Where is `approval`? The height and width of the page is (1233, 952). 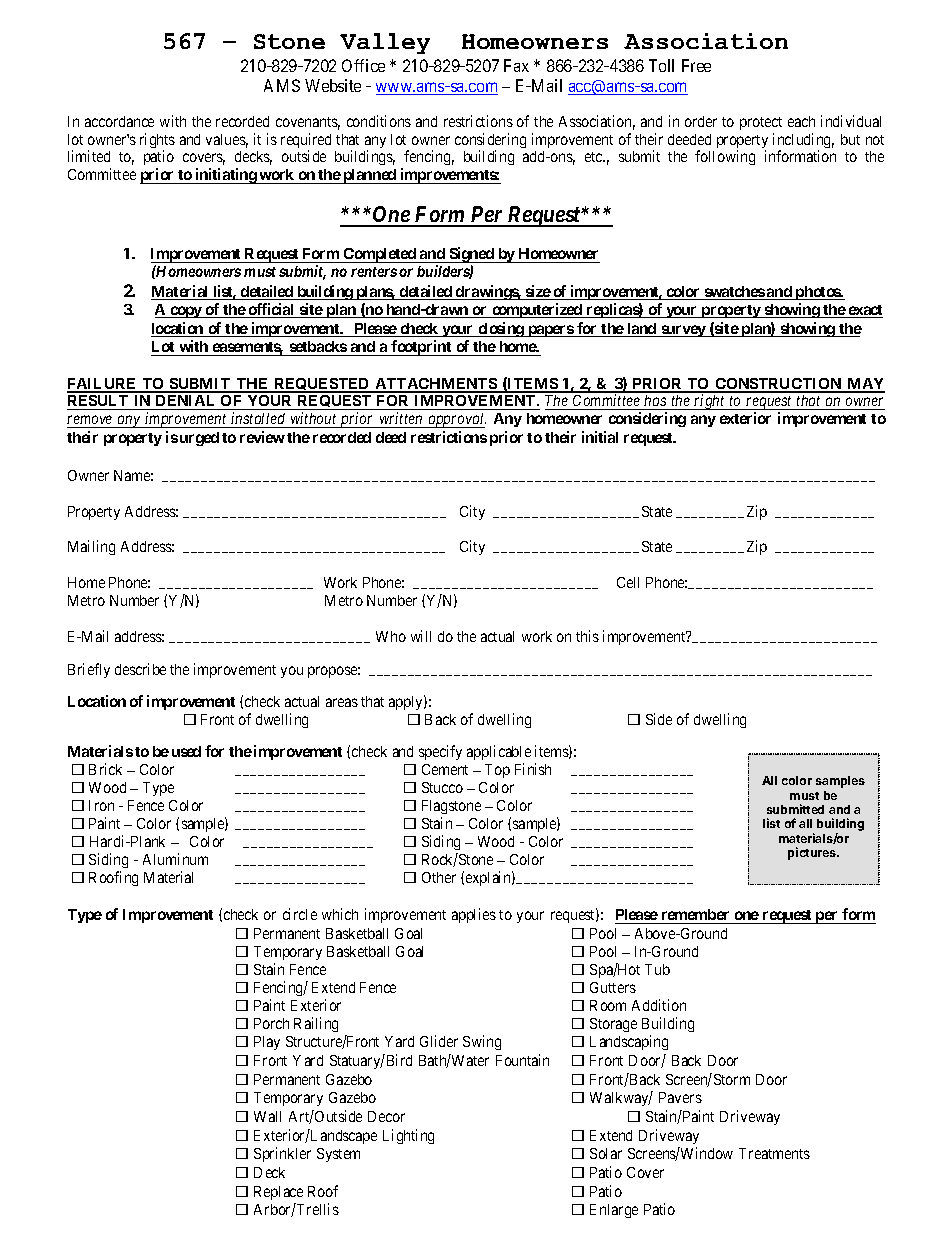
approval is located at coordinates (456, 420).
